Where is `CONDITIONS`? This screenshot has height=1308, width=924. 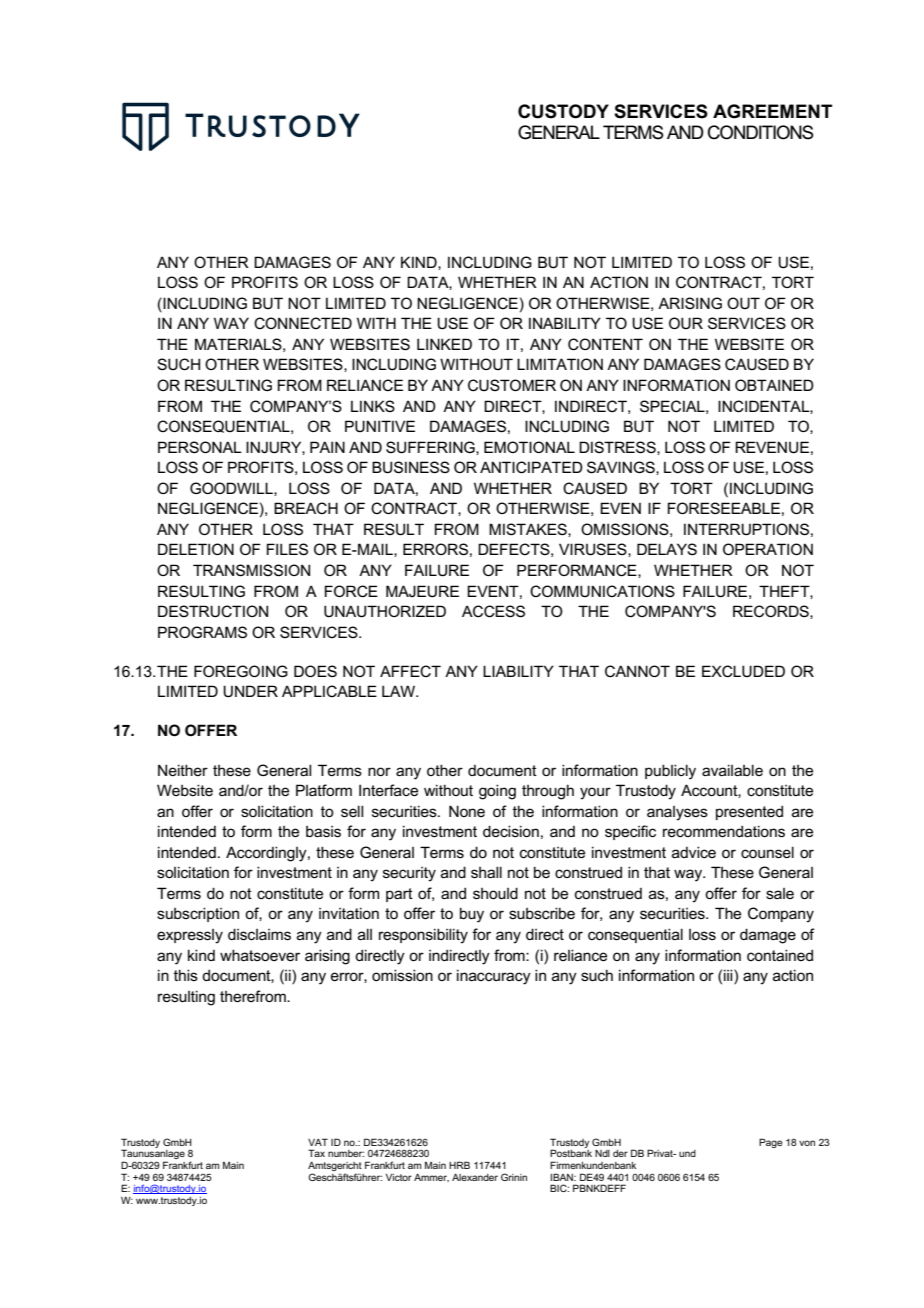 CONDITIONS is located at coordinates (761, 132).
